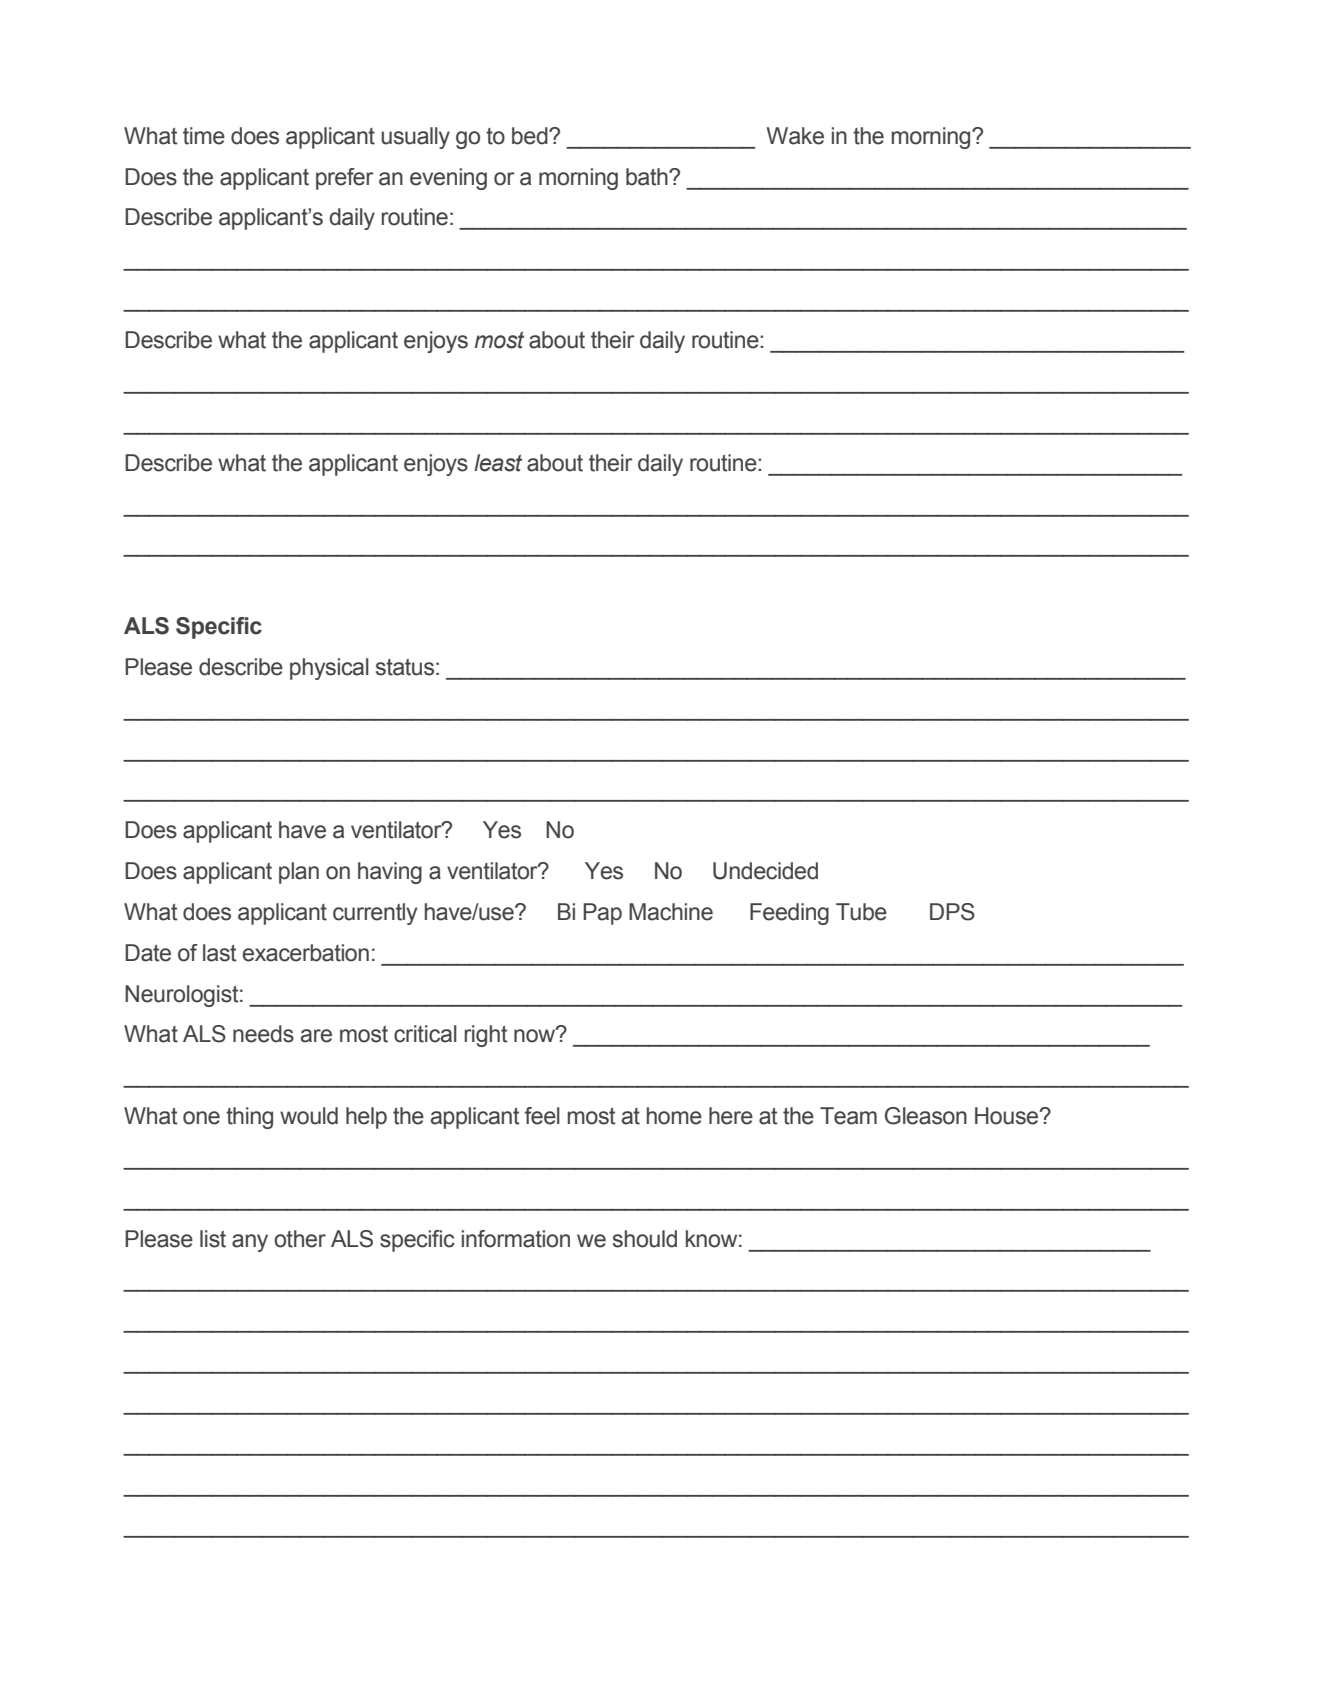 Image resolution: width=1317 pixels, height=1705 pixels. I want to click on time, so click(204, 136).
